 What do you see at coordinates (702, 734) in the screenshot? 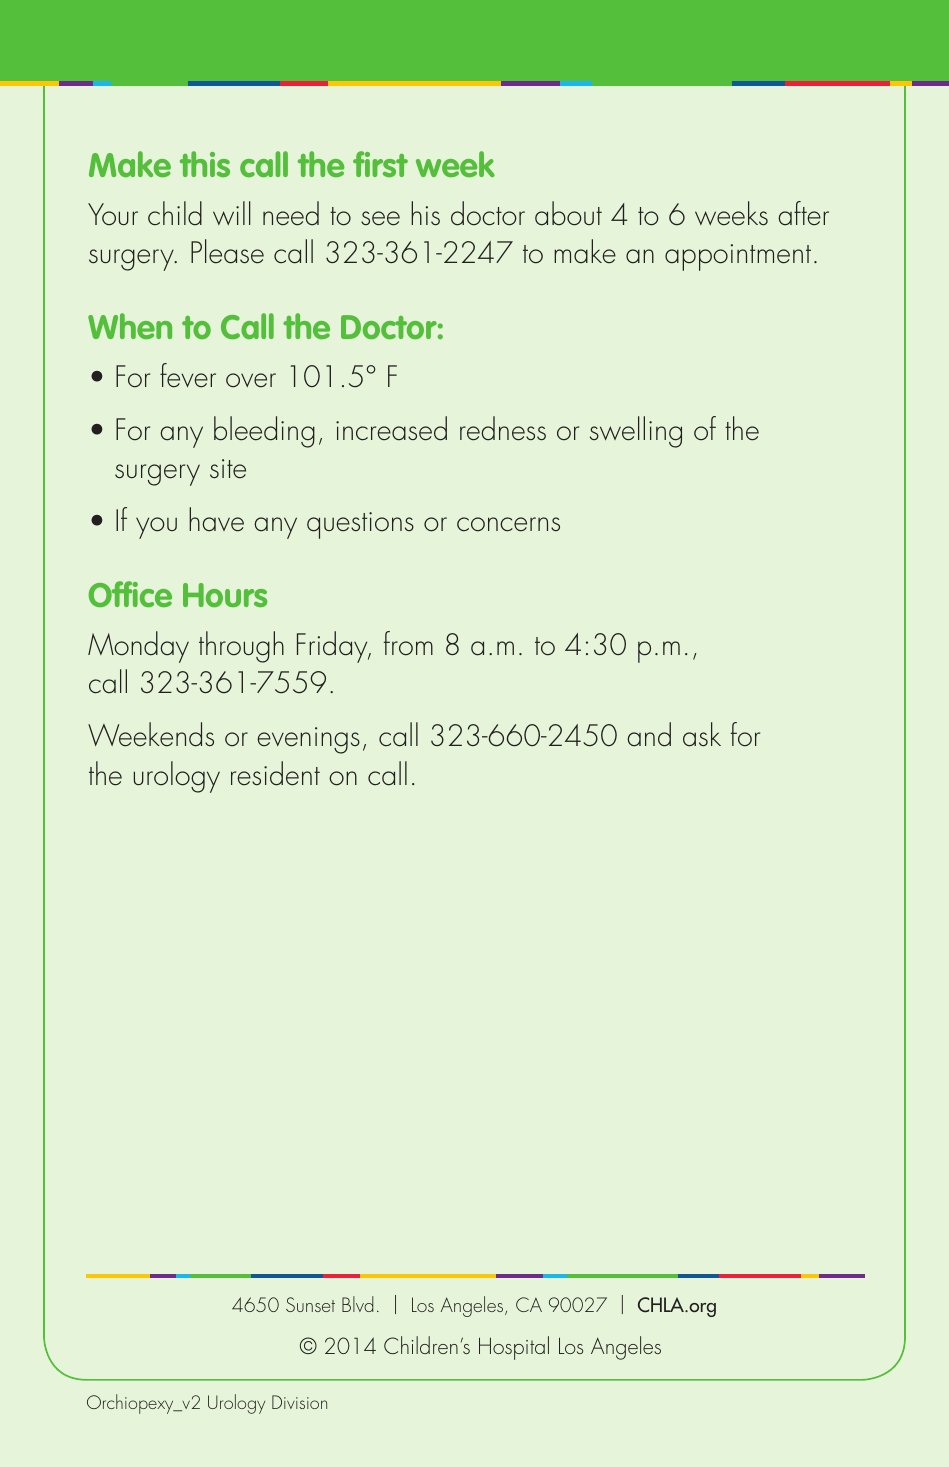
I see `ask` at bounding box center [702, 734].
